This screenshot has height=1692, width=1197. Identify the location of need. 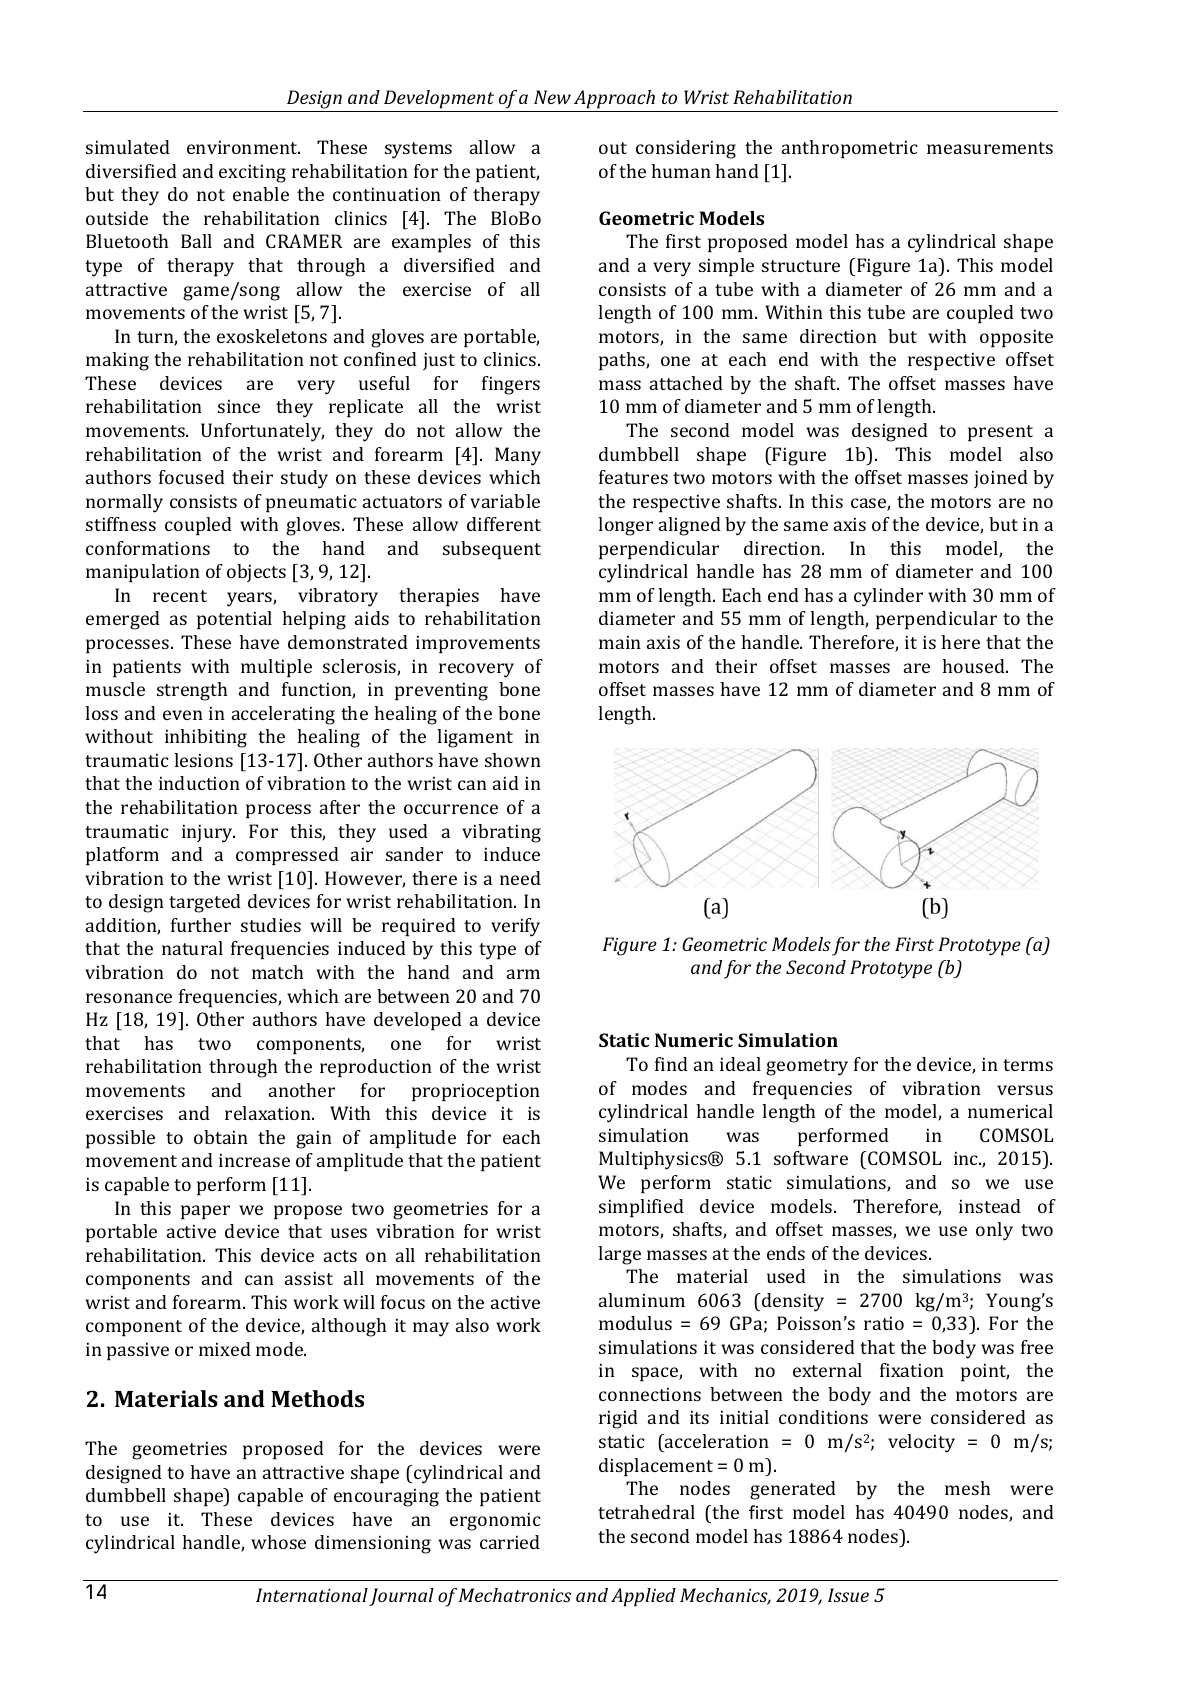
(520, 878).
